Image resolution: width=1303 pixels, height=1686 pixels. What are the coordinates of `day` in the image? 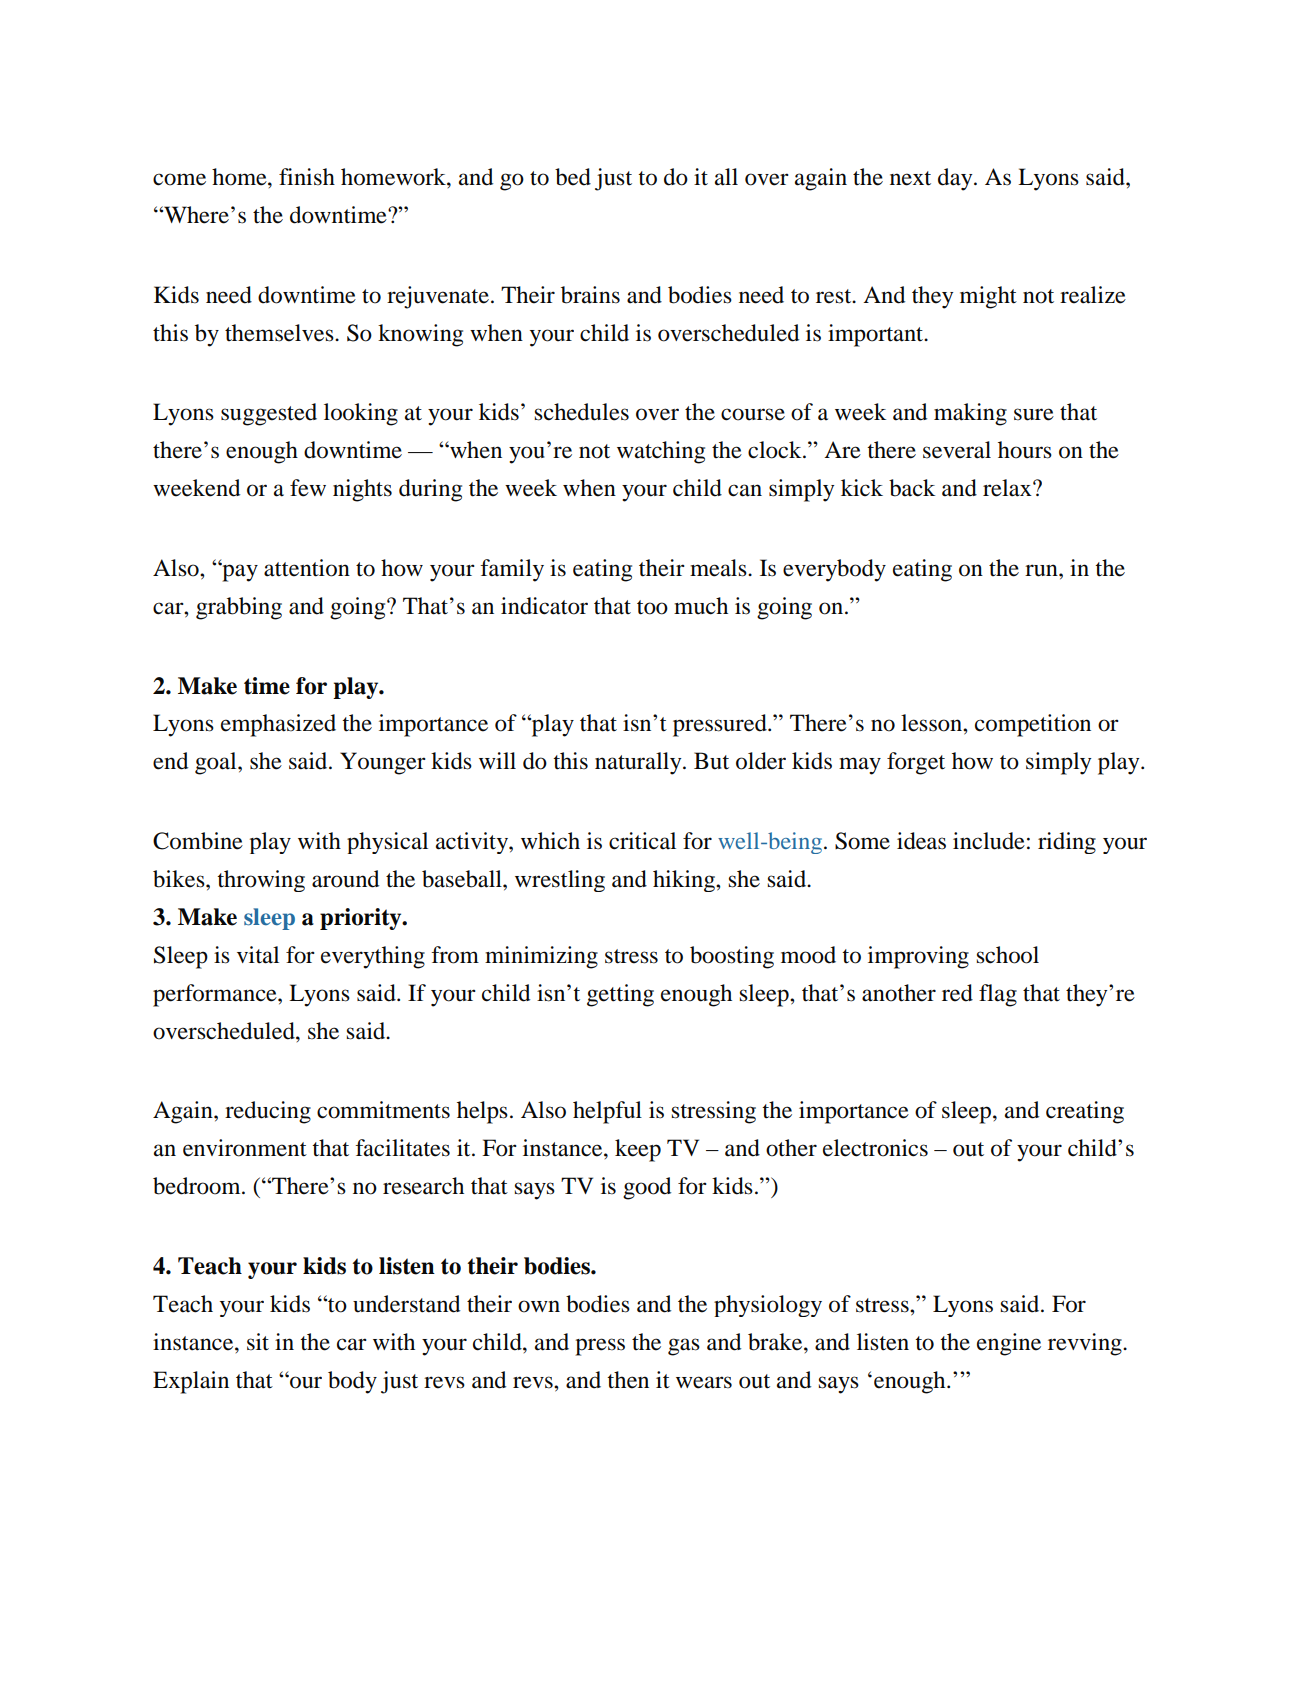 It's located at (956, 179).
